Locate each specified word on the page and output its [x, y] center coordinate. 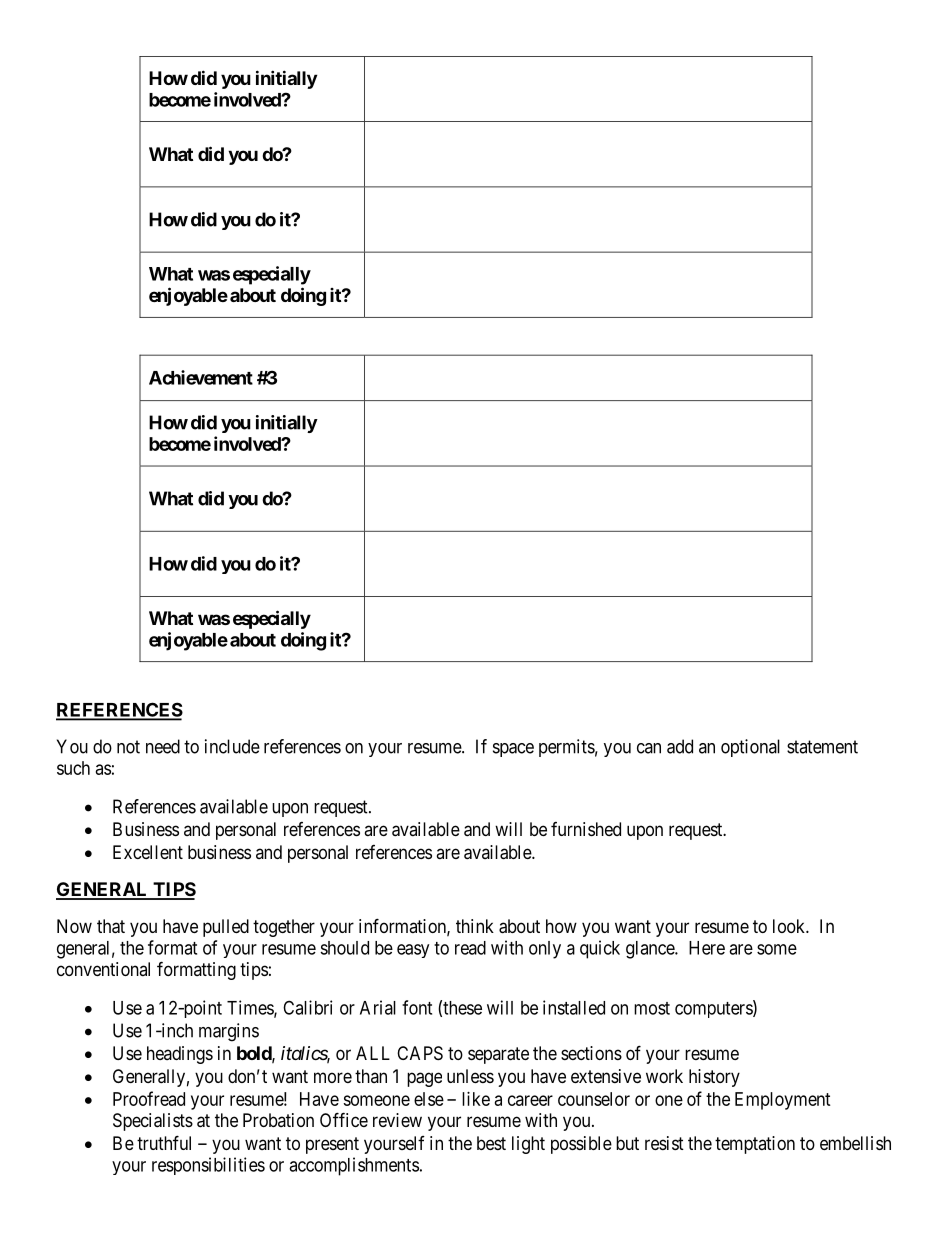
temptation [755, 1145]
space [513, 750]
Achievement [201, 377]
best [491, 1143]
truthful [164, 1142]
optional [750, 748]
